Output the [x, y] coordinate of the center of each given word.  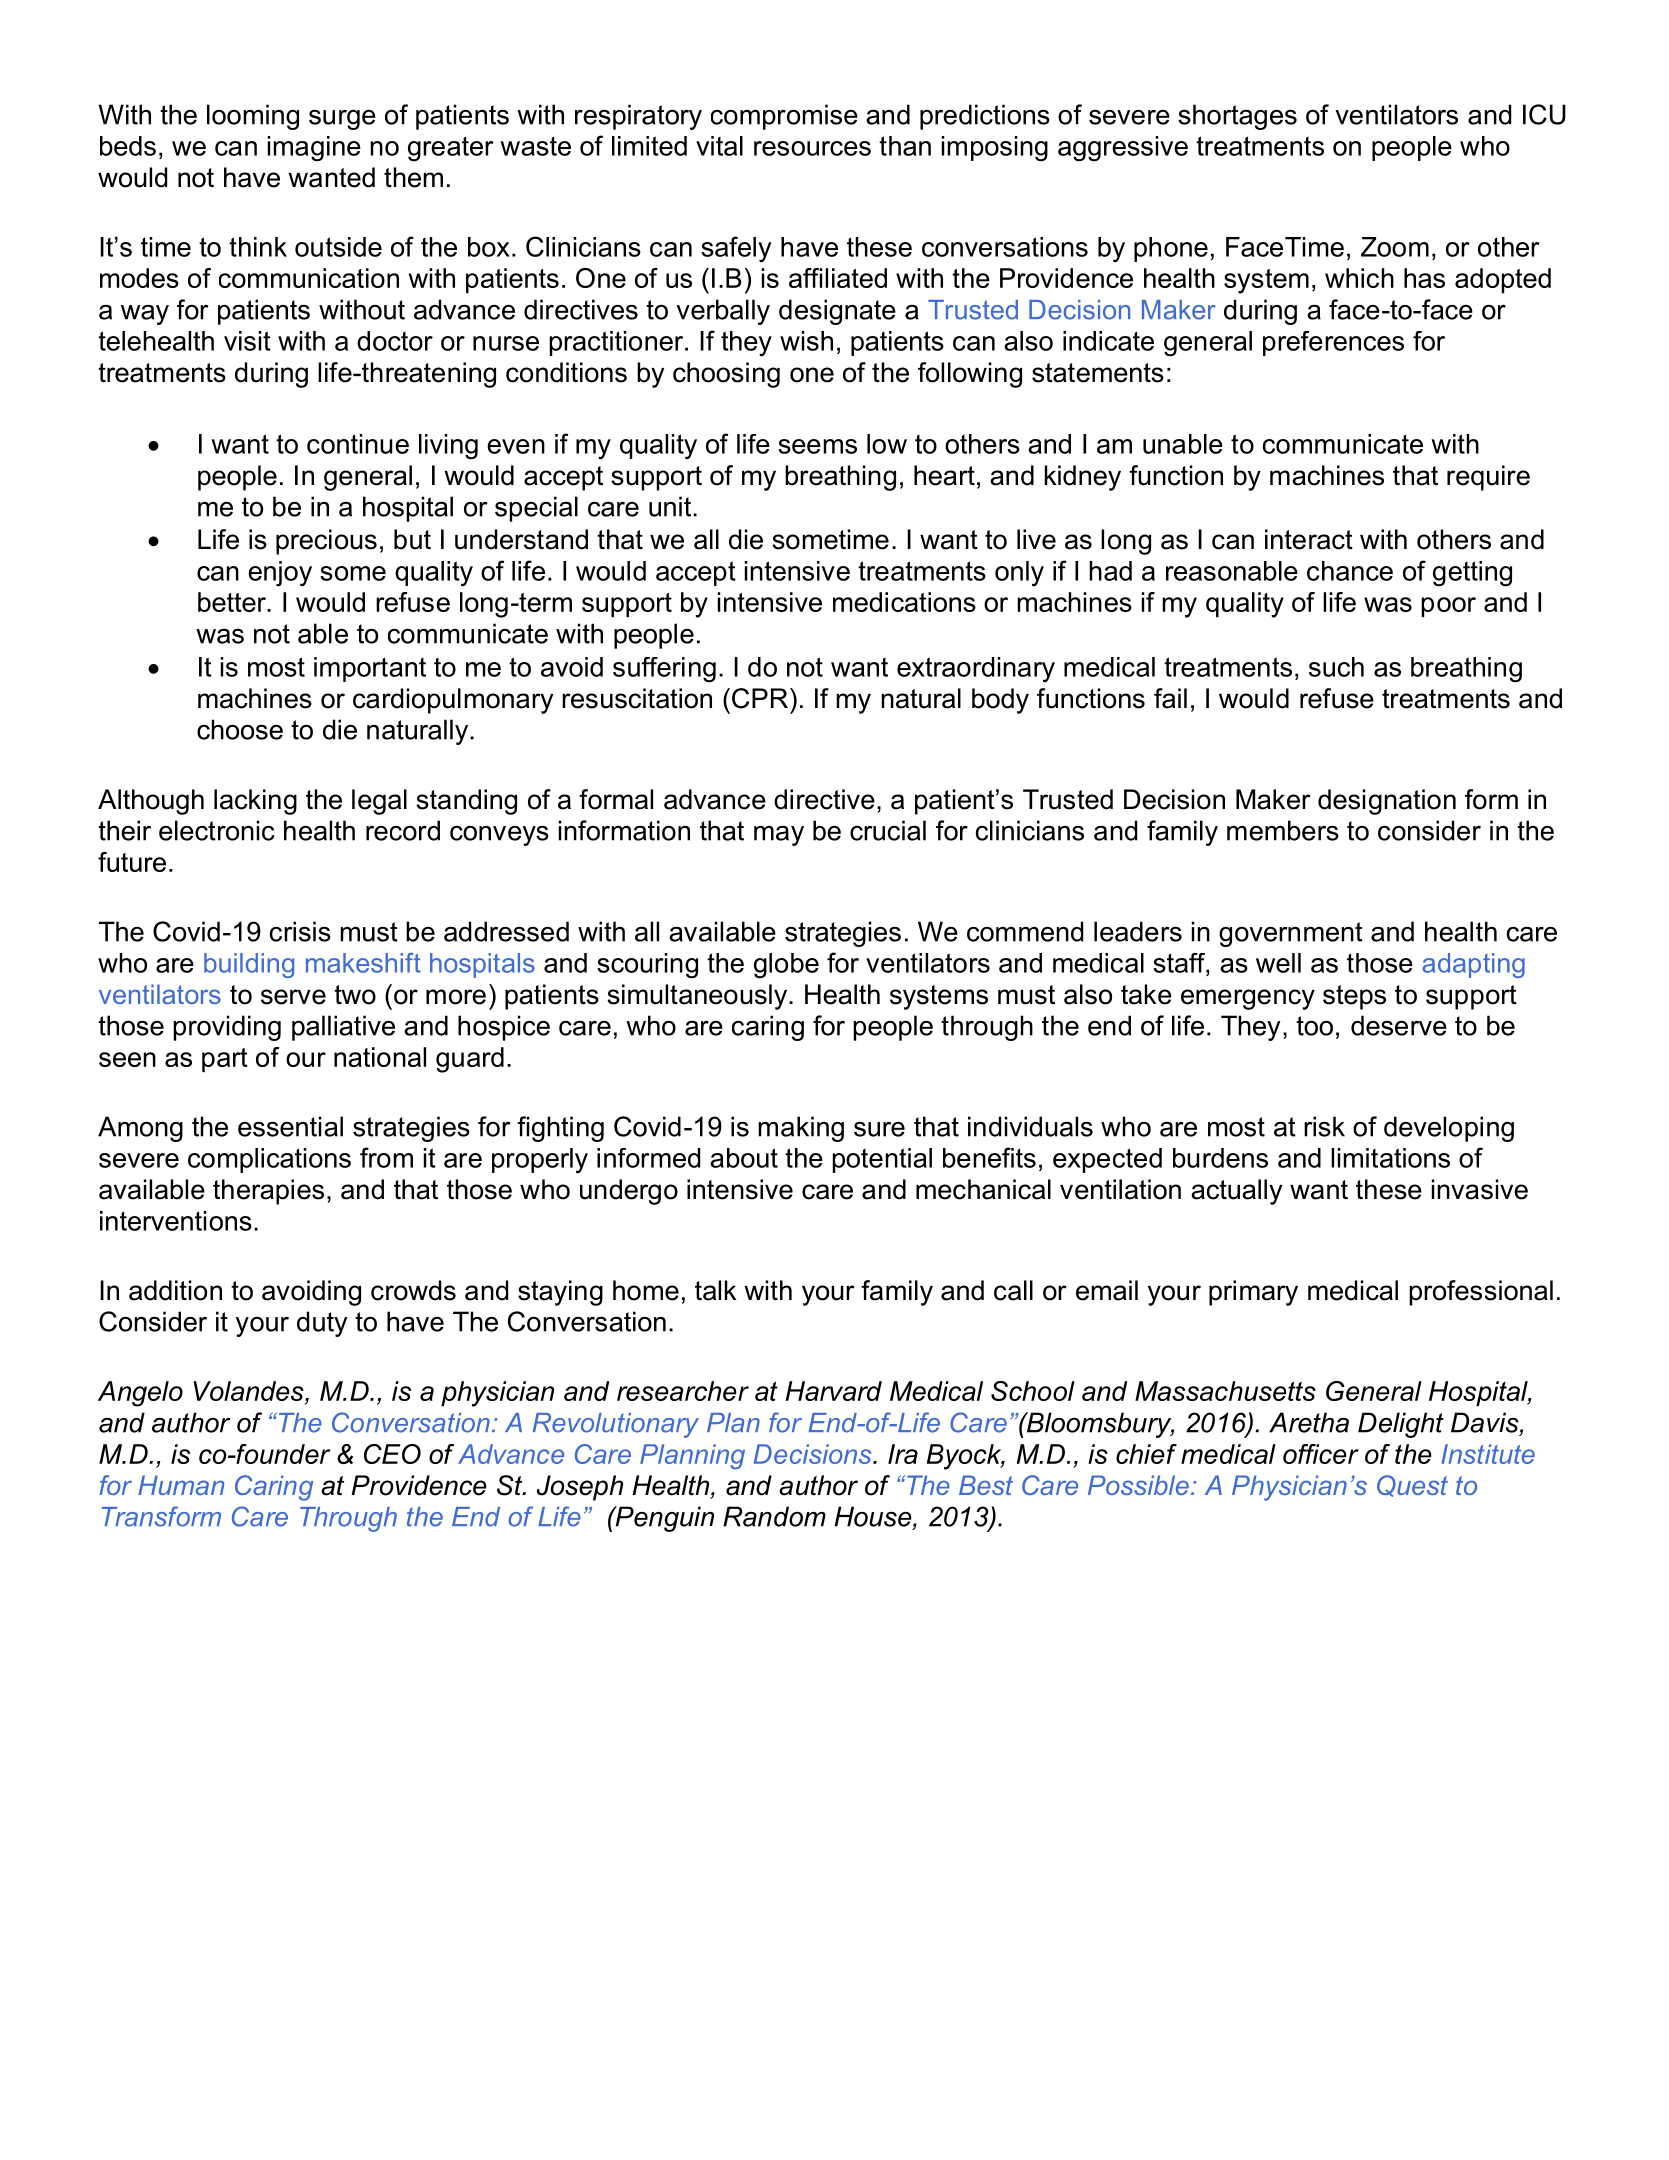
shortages [1237, 117]
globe [786, 966]
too [1314, 1026]
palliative [343, 1028]
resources [812, 148]
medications [904, 602]
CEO [392, 1454]
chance [1350, 571]
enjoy [280, 574]
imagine [314, 149]
